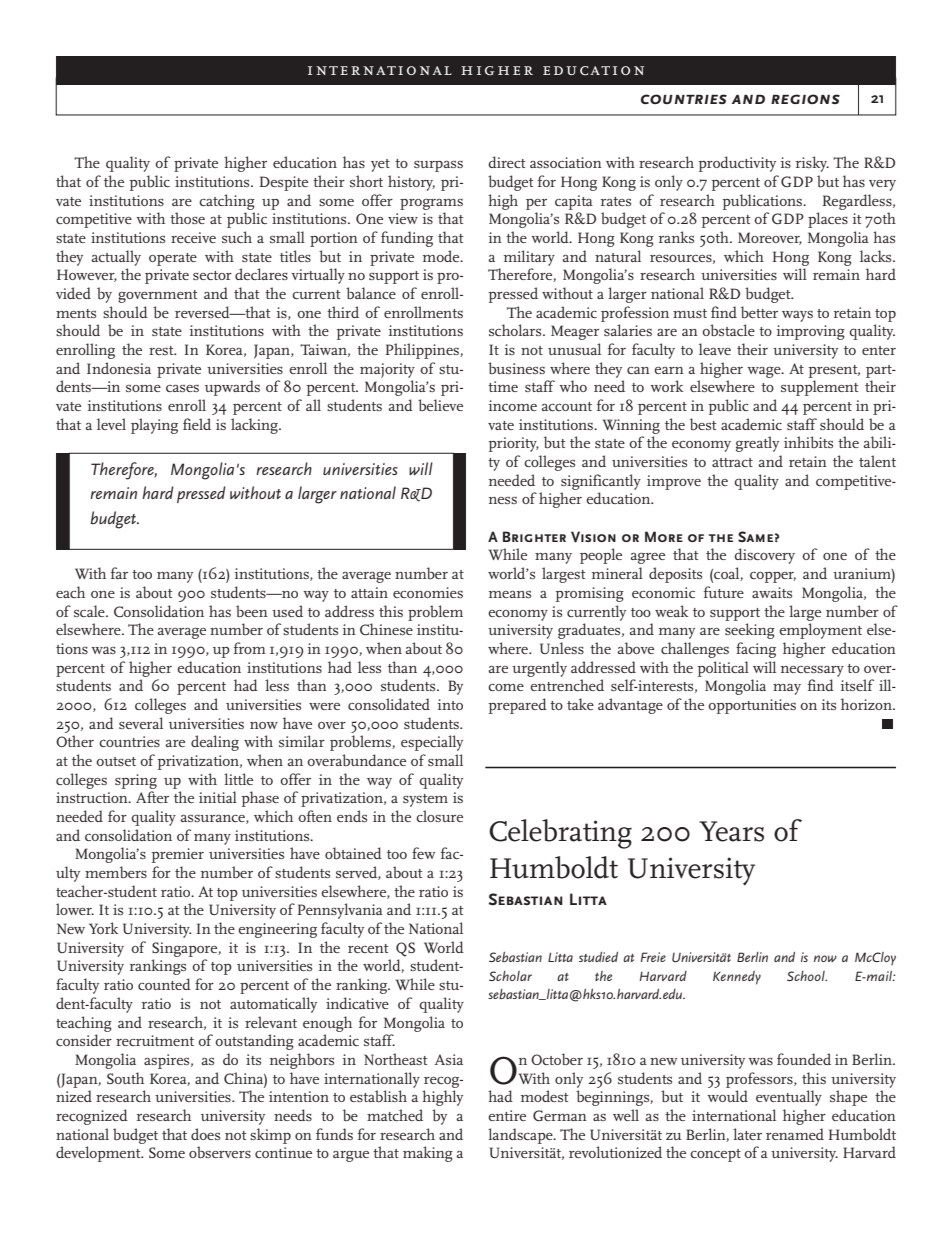  What do you see at coordinates (507, 1115) in the screenshot?
I see `entire` at bounding box center [507, 1115].
